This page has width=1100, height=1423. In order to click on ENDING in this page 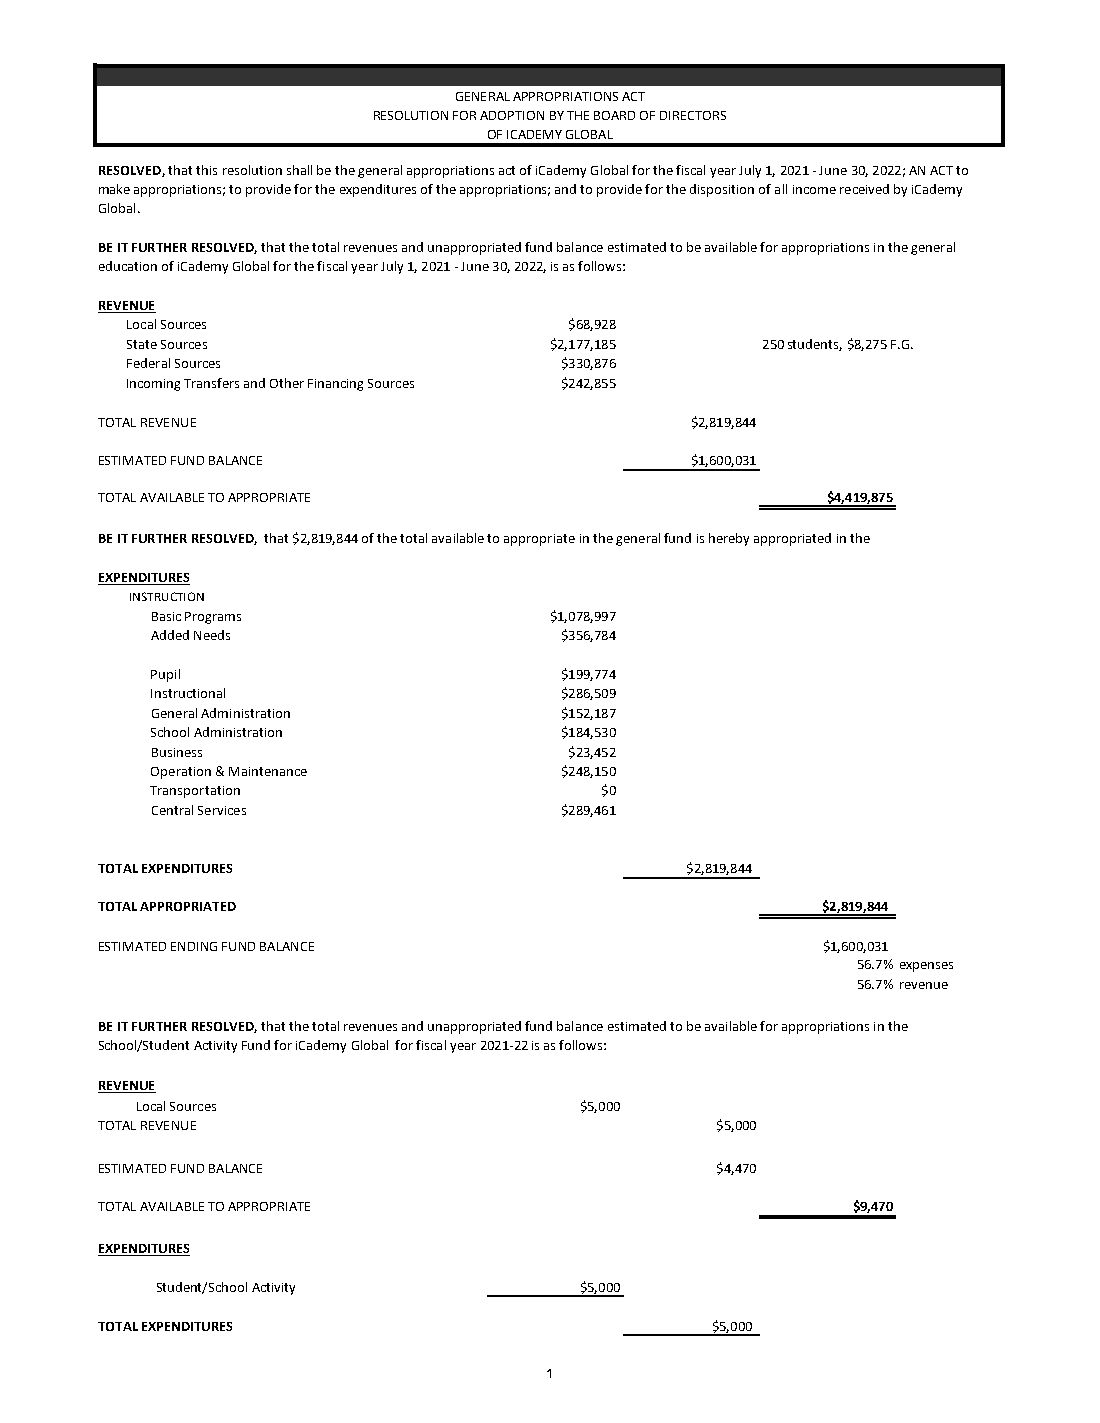, I will do `click(194, 946)`.
